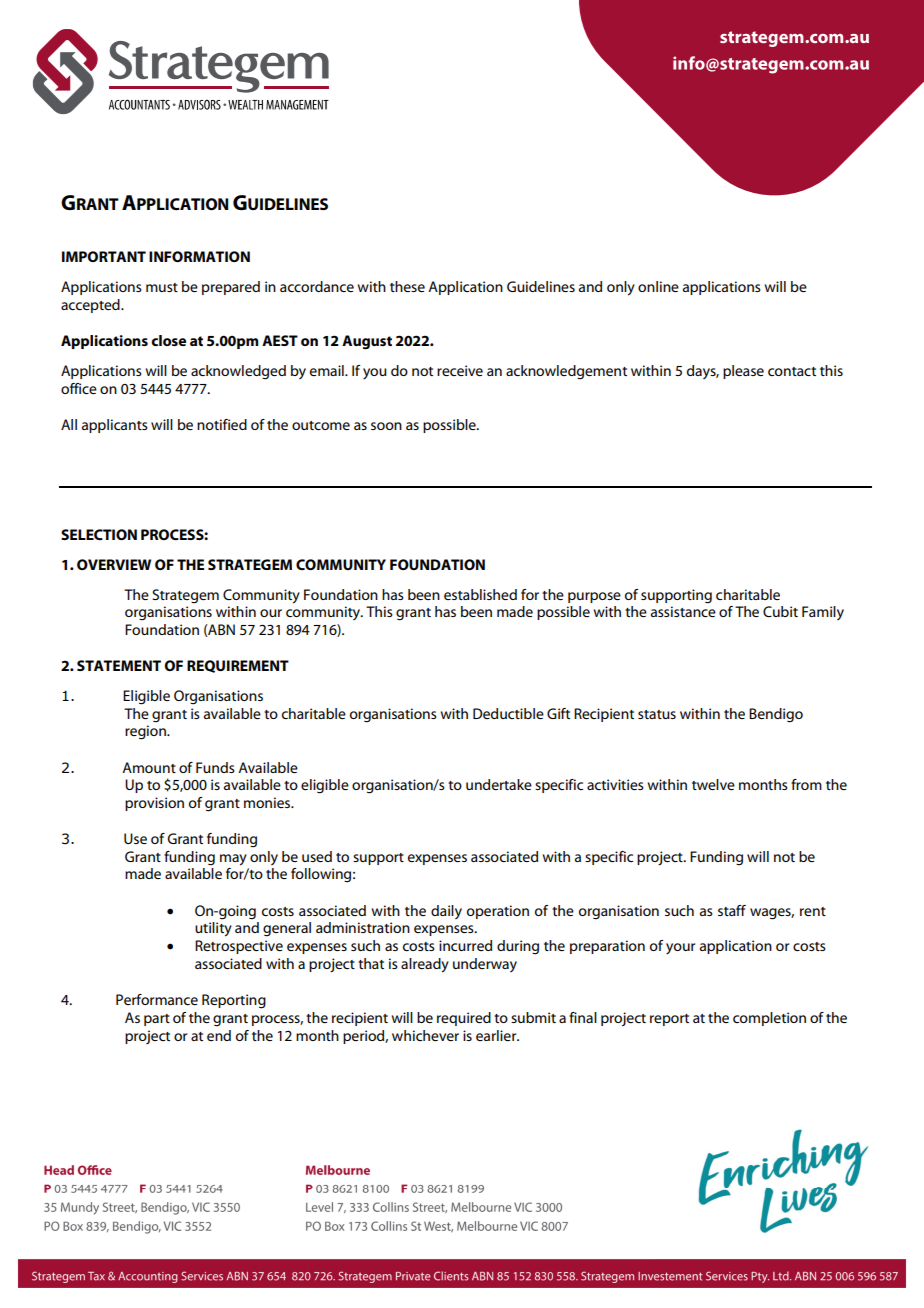 Image resolution: width=924 pixels, height=1308 pixels. Describe the element at coordinates (115, 426) in the screenshot. I see `applicants` at that location.
